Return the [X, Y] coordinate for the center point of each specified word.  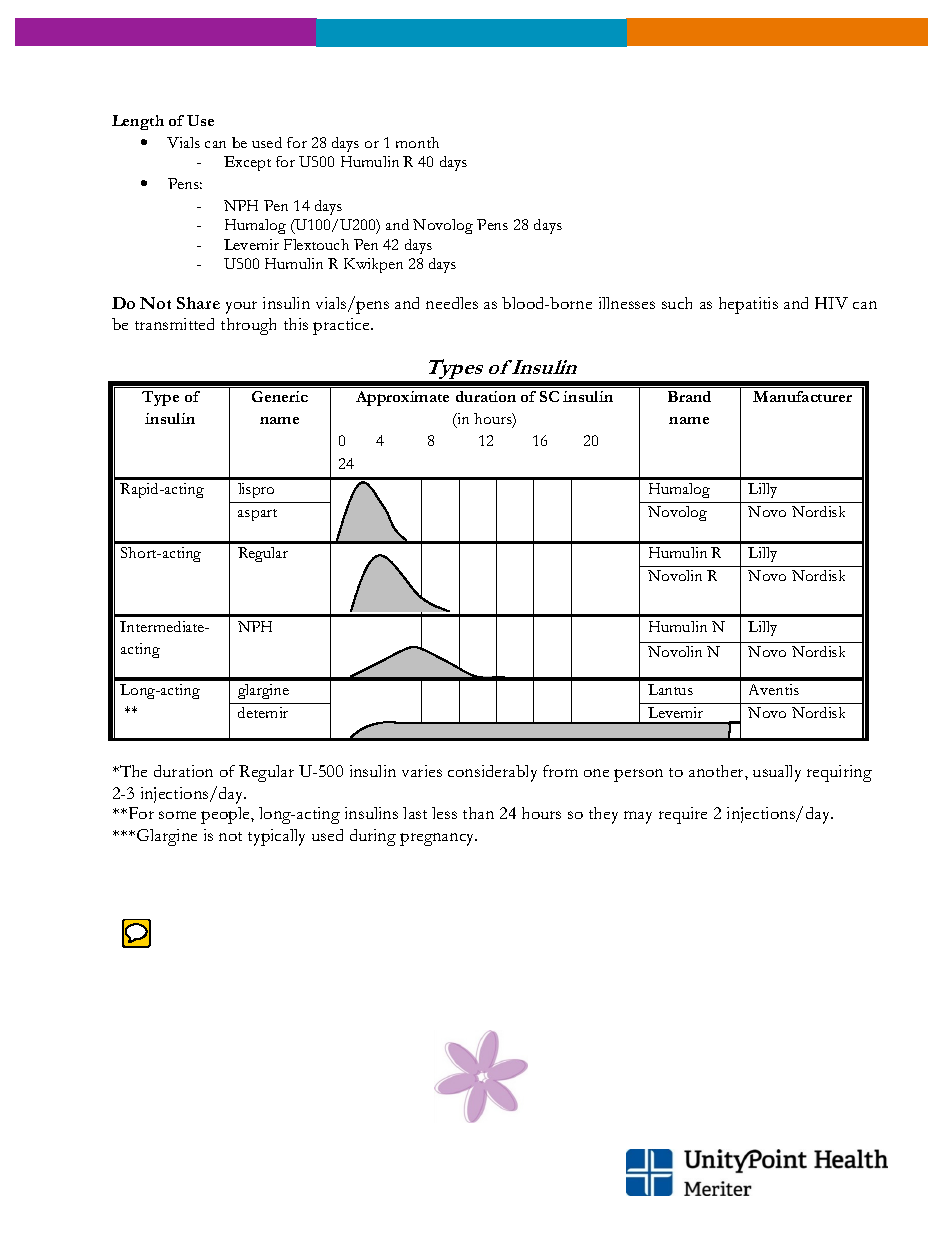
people [226, 815]
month [417, 142]
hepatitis [748, 305]
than [478, 813]
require [683, 815]
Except [247, 163]
